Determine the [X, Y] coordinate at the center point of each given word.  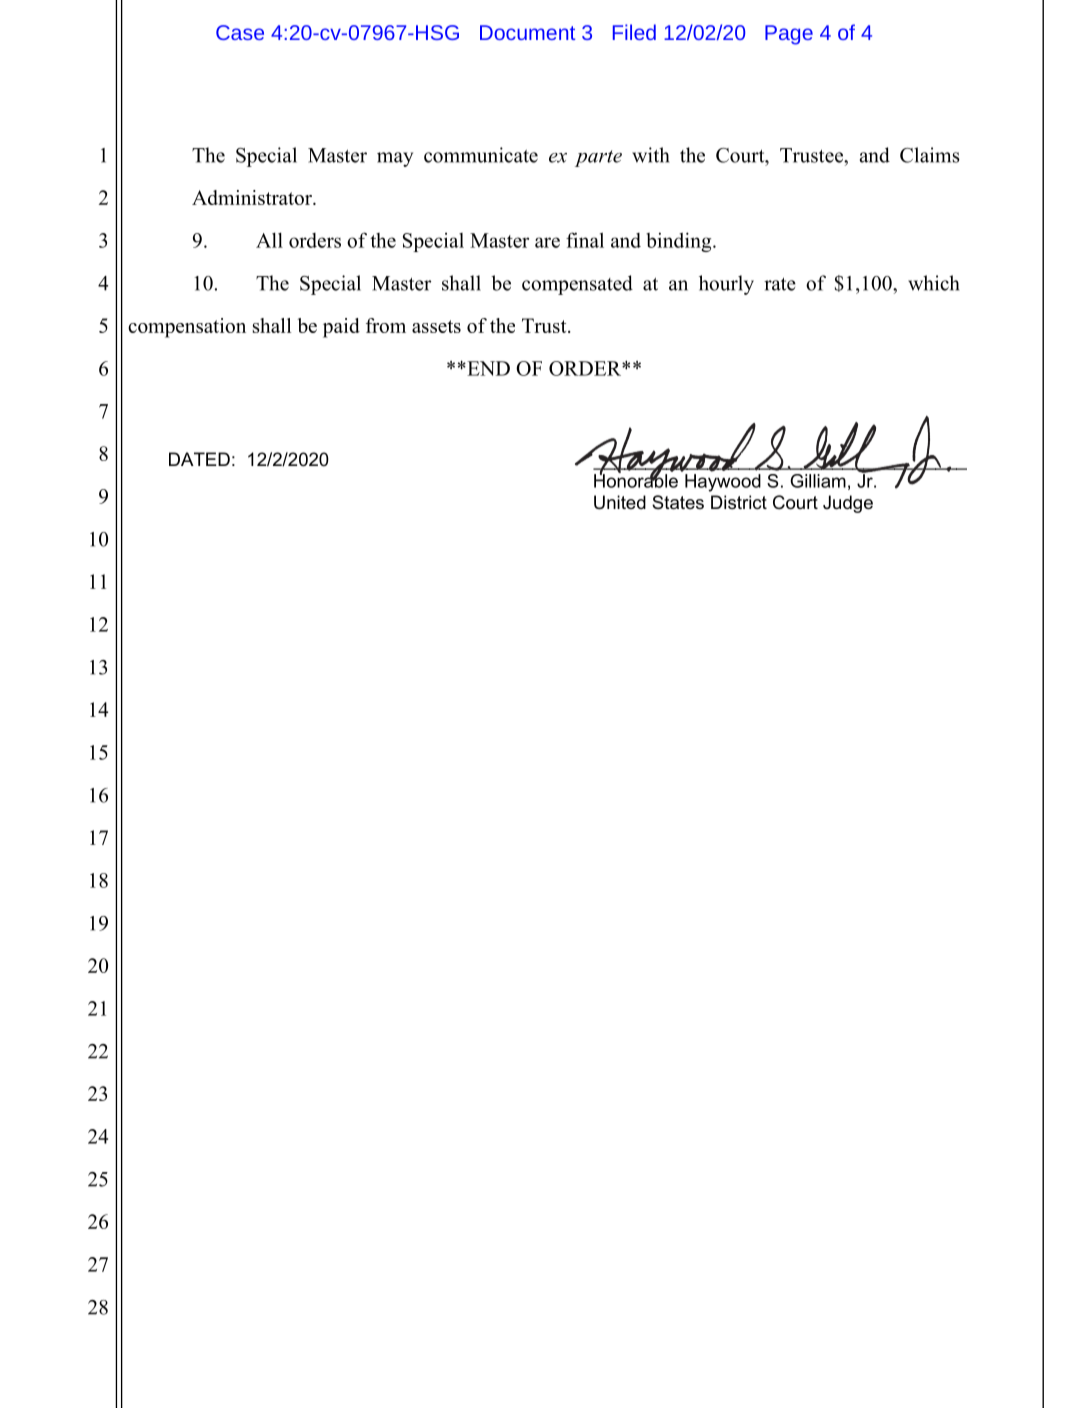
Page [789, 35]
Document [527, 32]
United [620, 502]
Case [240, 32]
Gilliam [818, 481]
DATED [199, 459]
